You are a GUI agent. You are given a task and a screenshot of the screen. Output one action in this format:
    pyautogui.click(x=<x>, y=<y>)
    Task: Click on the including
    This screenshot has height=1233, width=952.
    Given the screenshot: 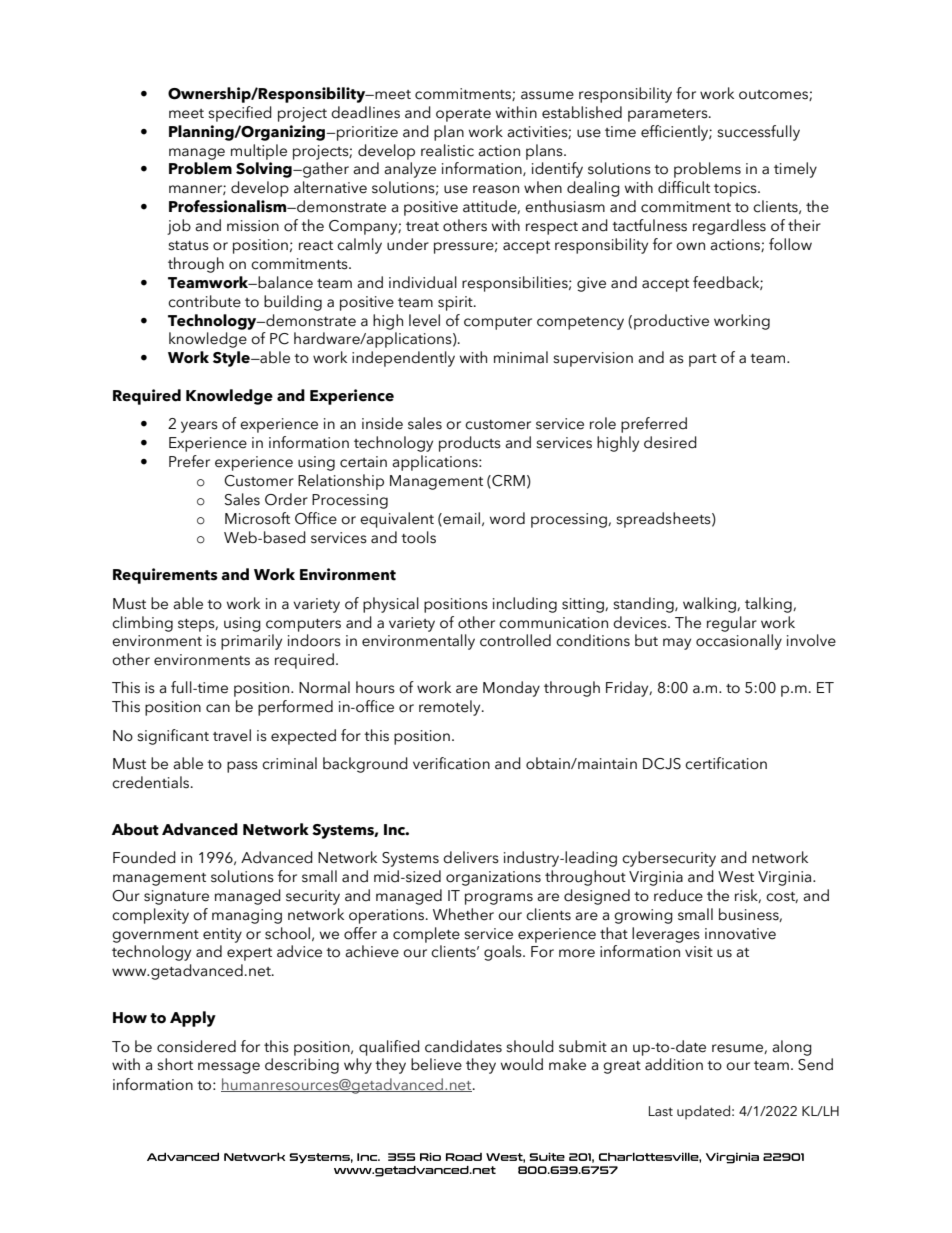 What is the action you would take?
    pyautogui.click(x=525, y=605)
